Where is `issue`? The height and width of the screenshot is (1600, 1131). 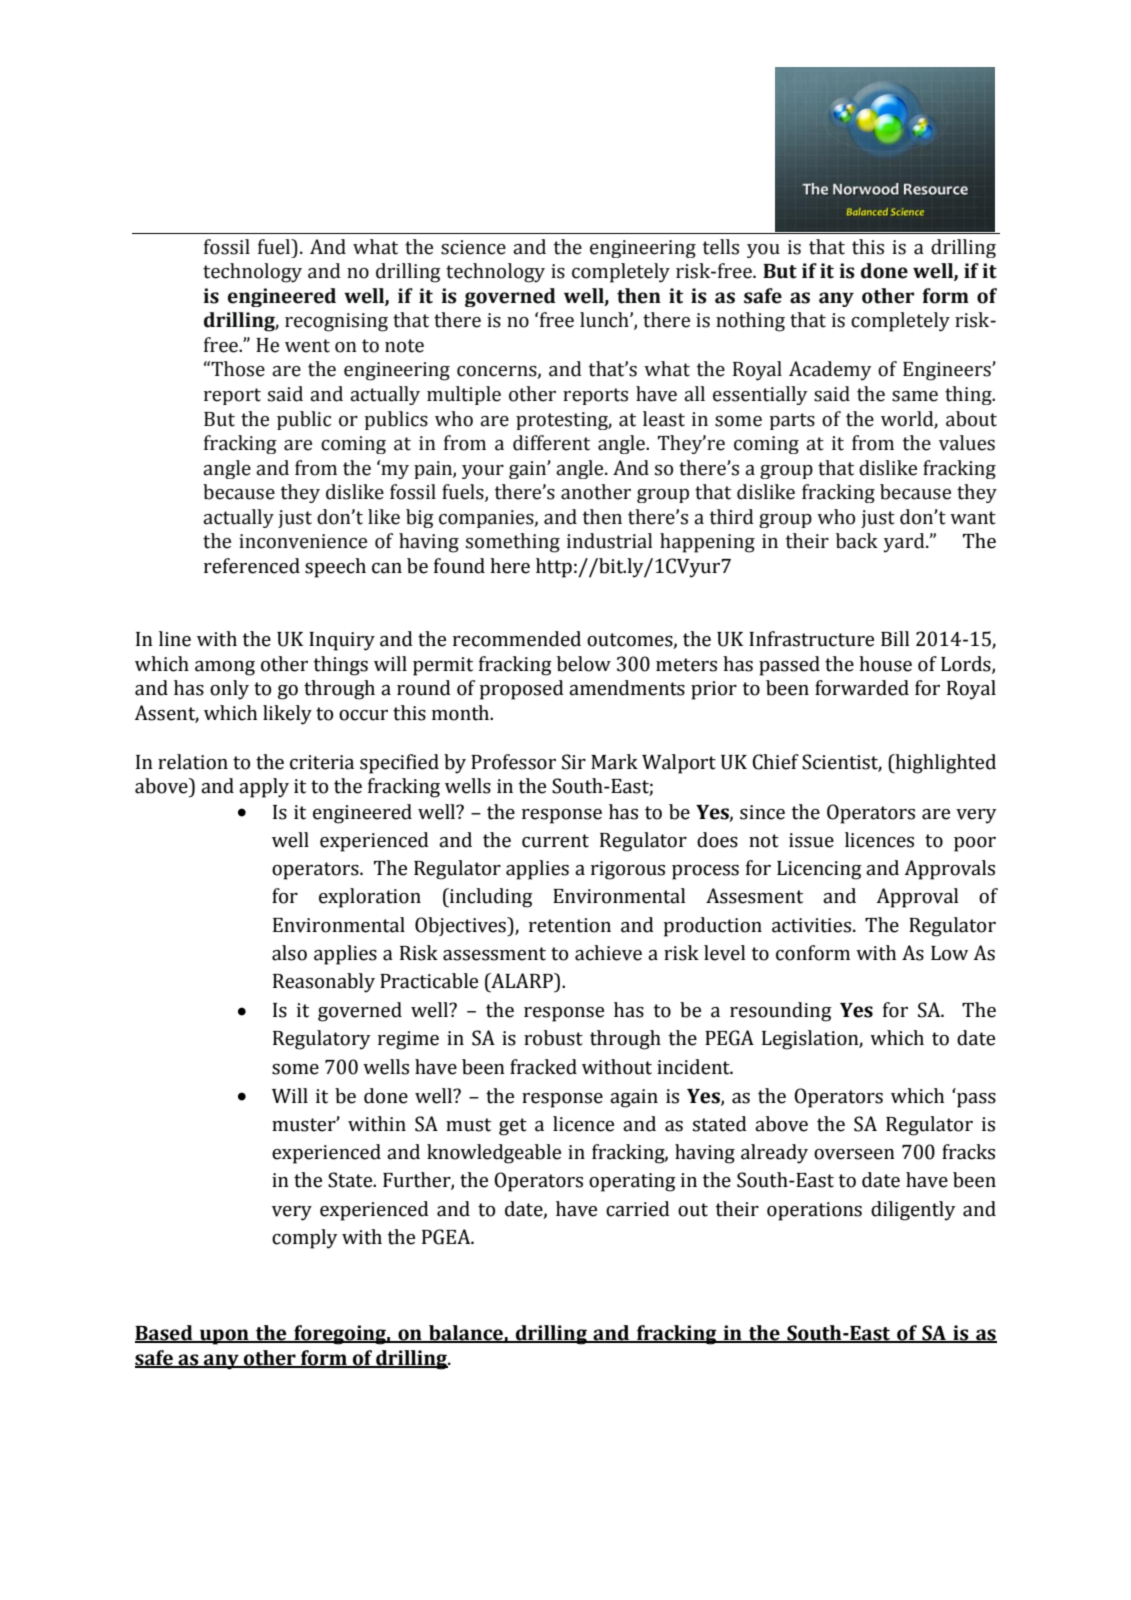
issue is located at coordinates (811, 840).
